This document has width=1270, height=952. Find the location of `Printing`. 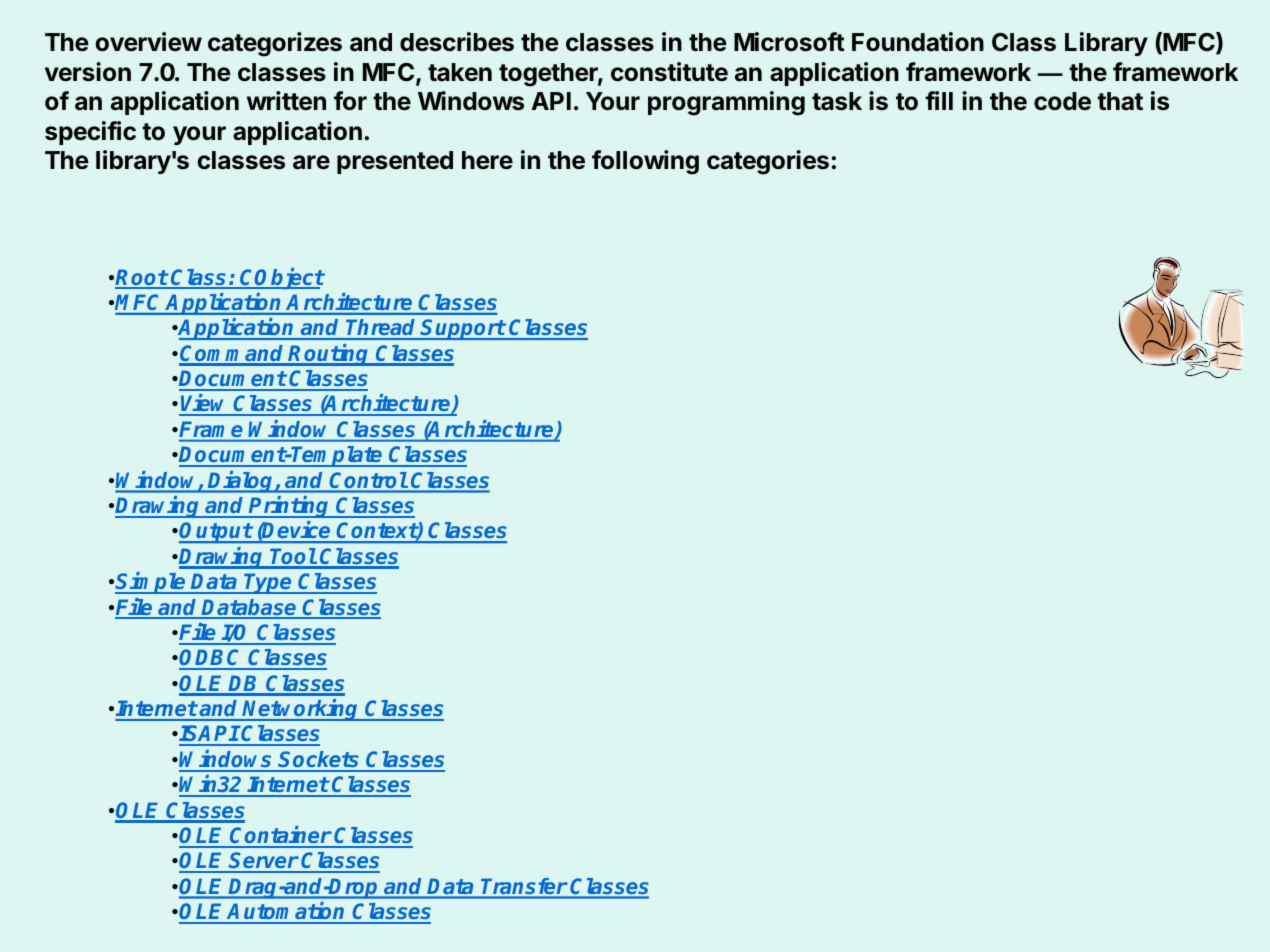

Printing is located at coordinates (290, 507).
